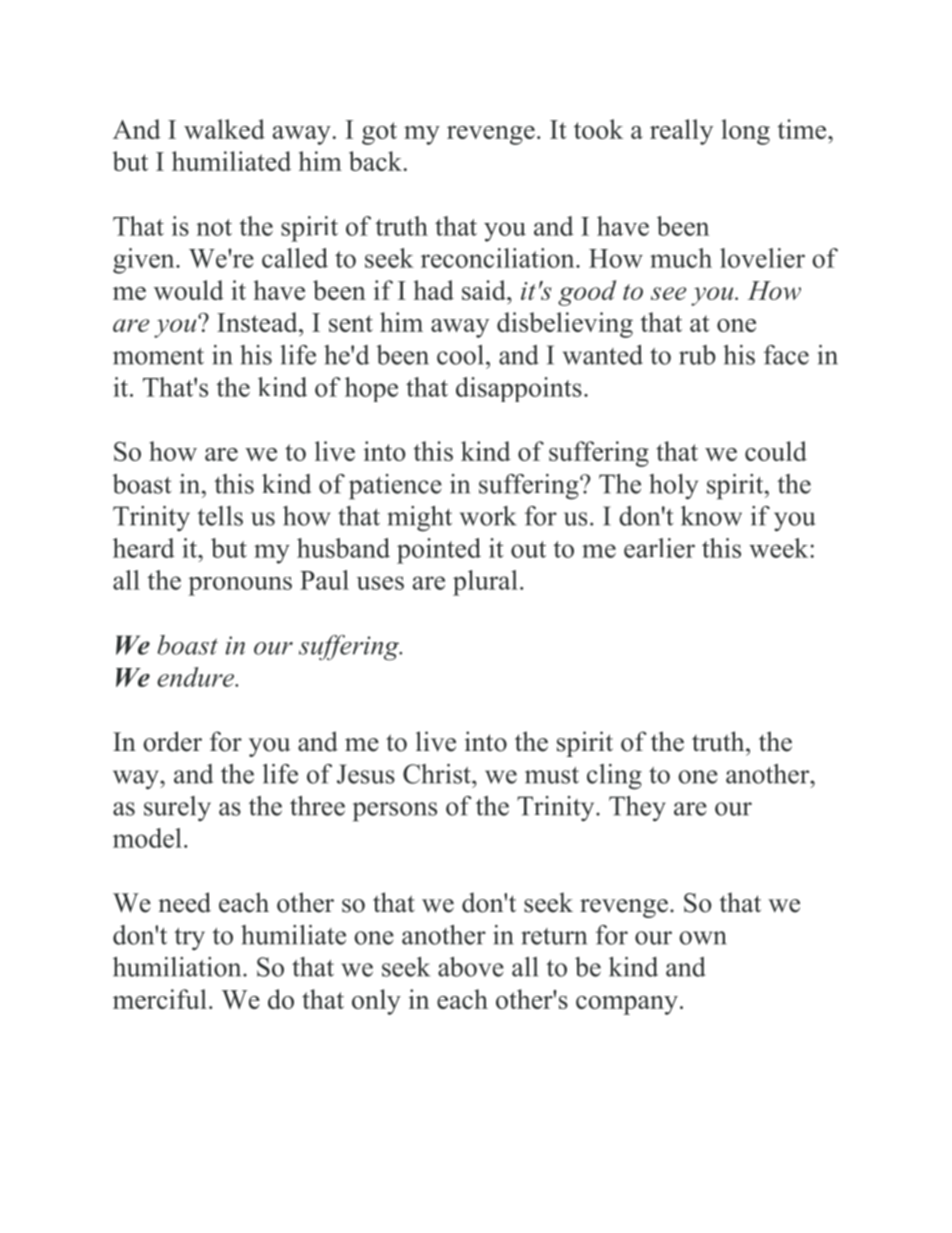 This screenshot has width=952, height=1233. I want to click on above, so click(471, 967).
